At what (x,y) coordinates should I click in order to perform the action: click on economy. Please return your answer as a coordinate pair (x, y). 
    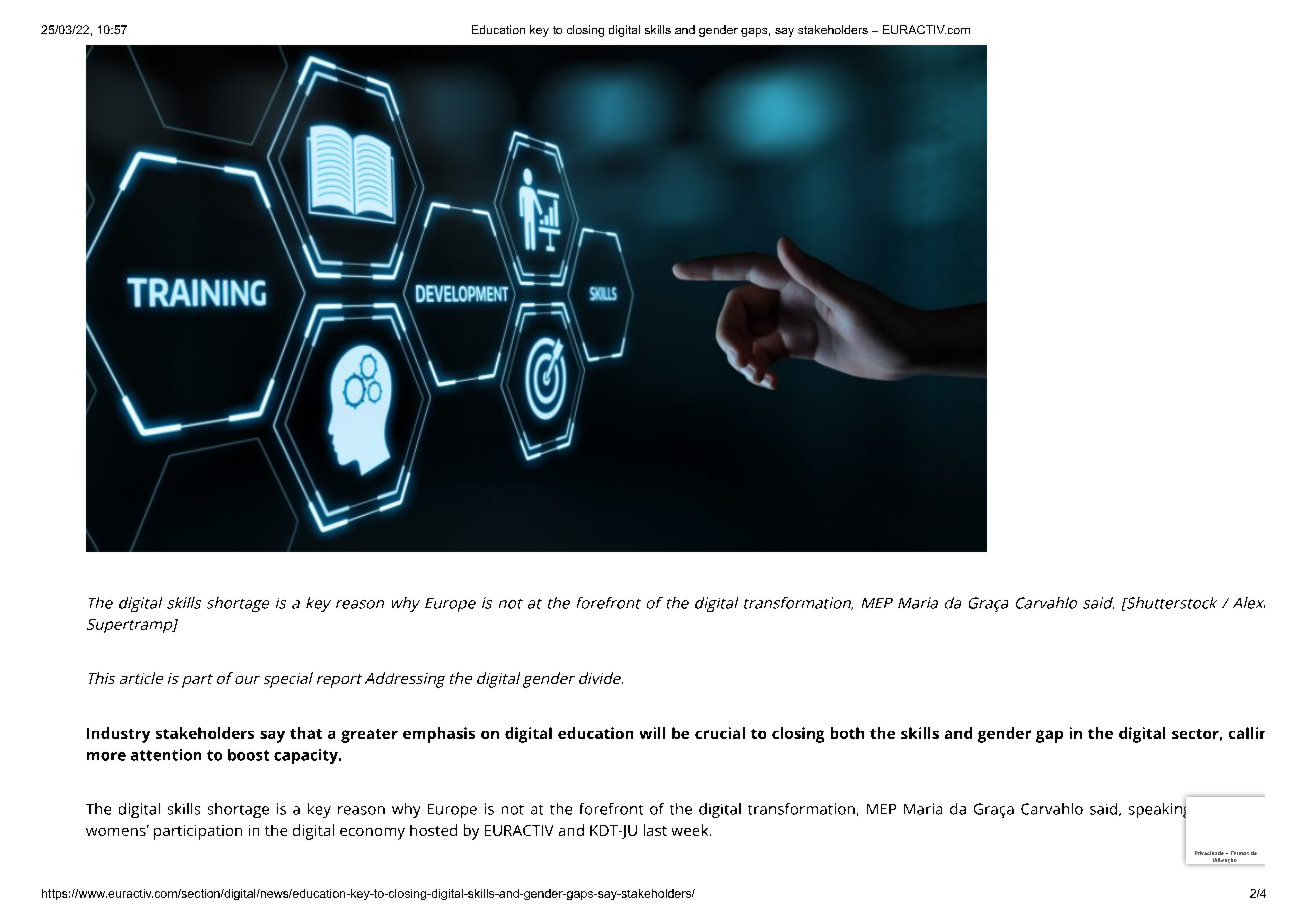
    Looking at the image, I should click on (372, 834).
